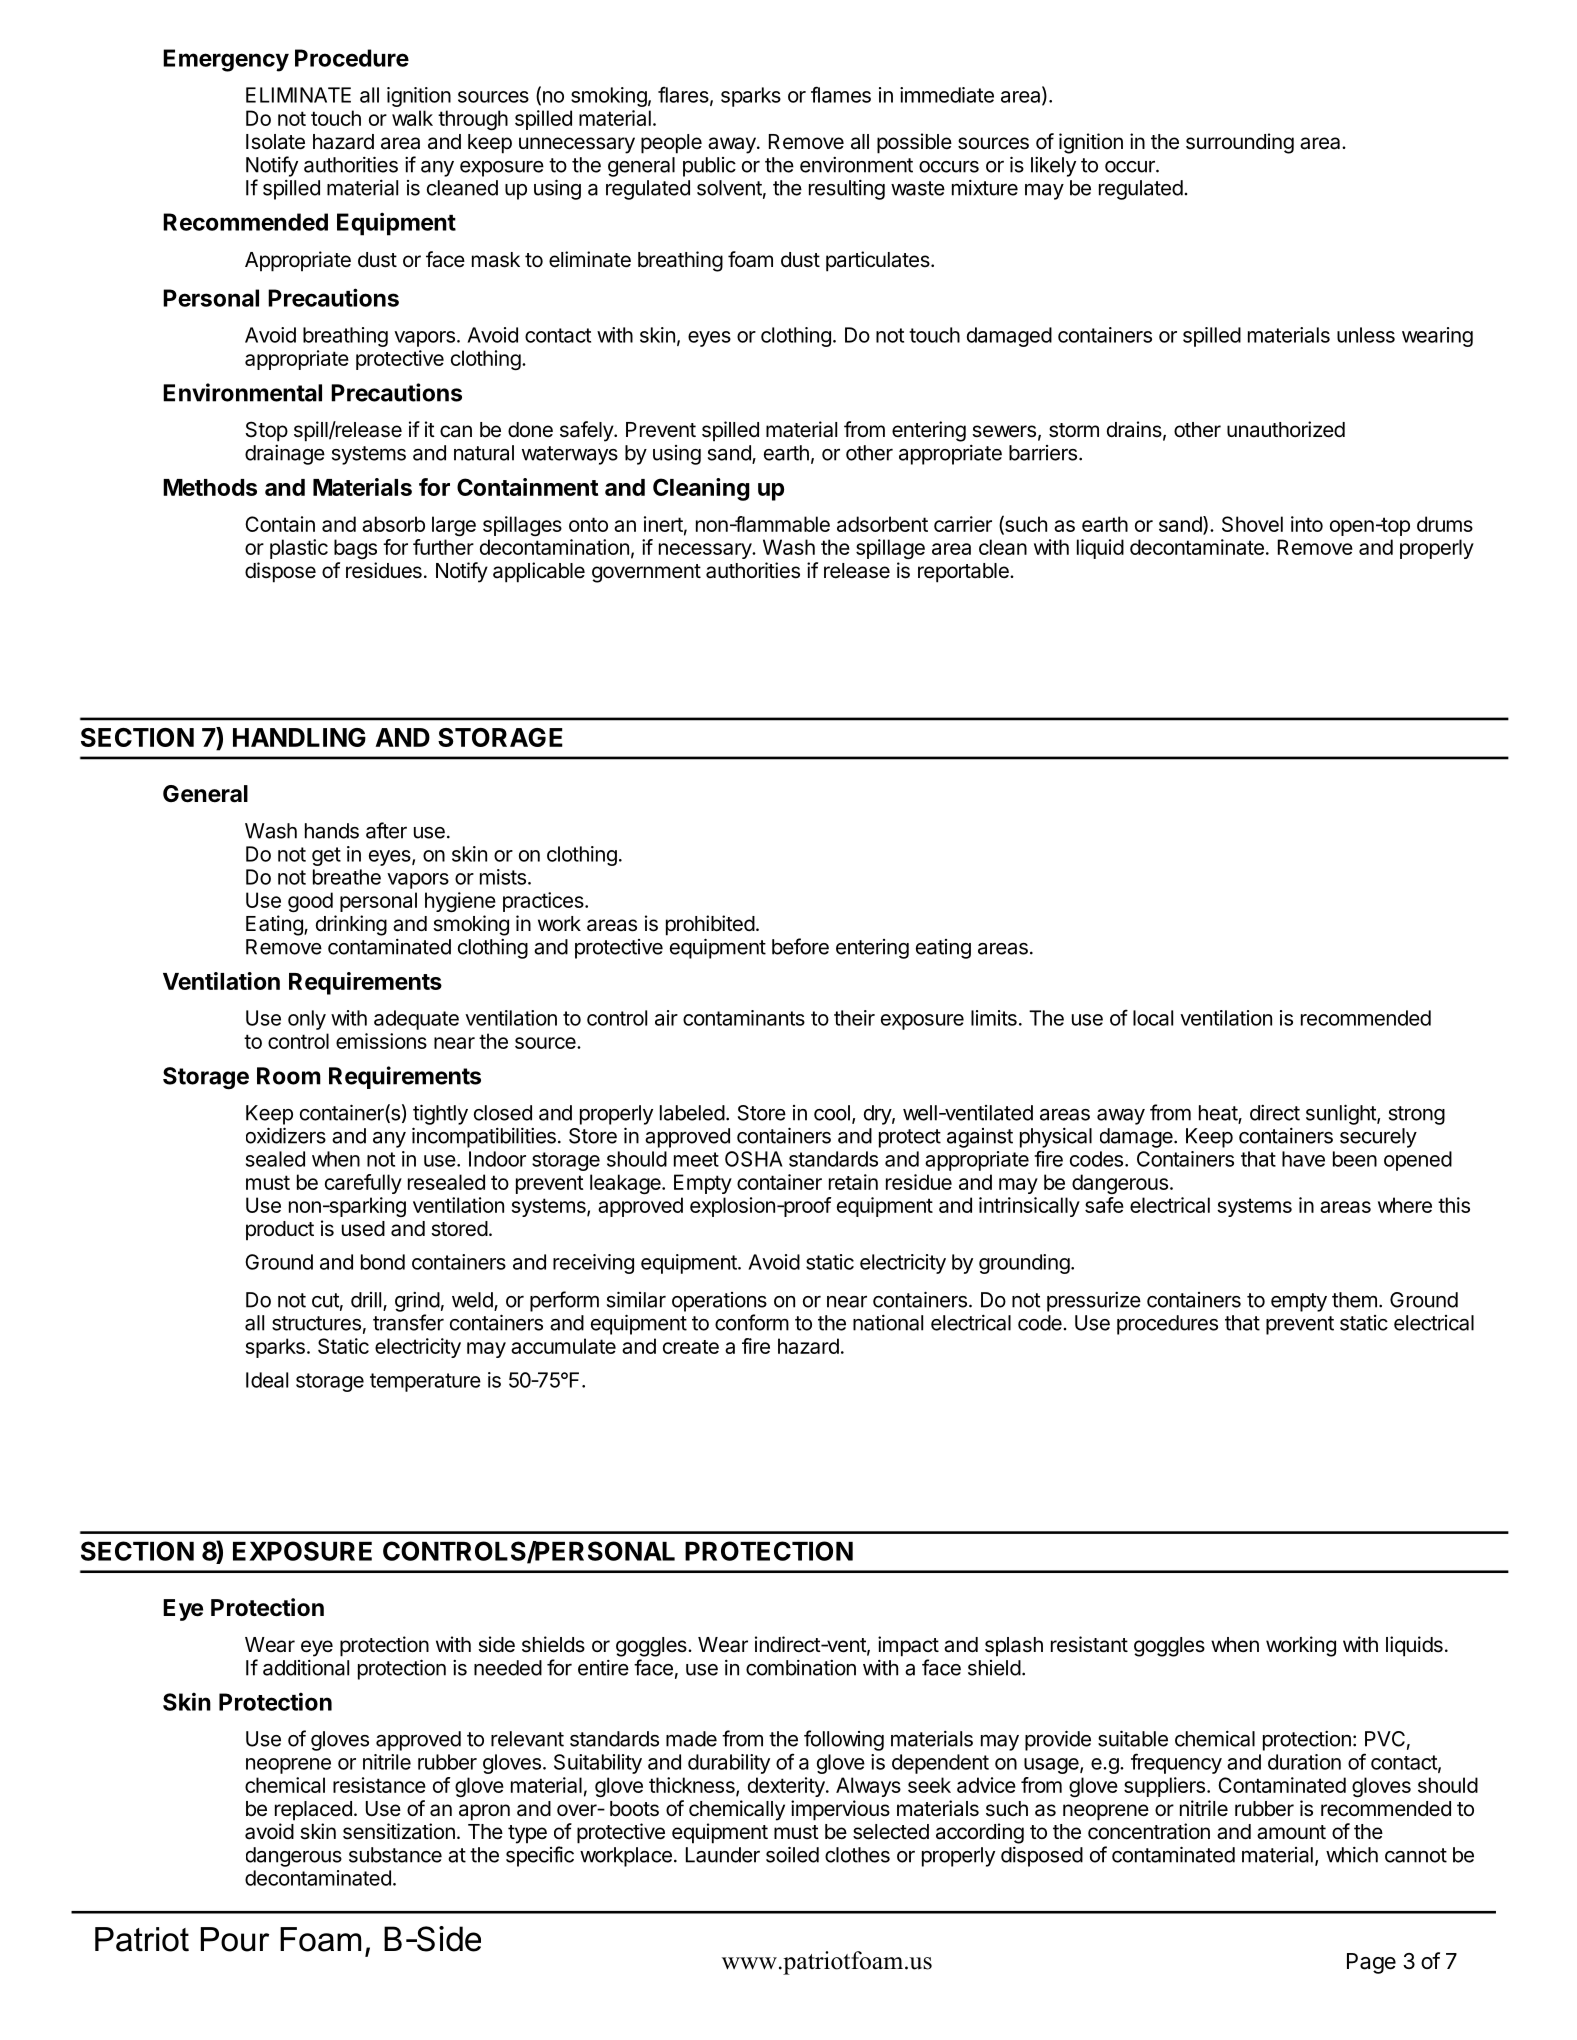 The height and width of the page is (2040, 1577). I want to click on into, so click(1307, 524).
